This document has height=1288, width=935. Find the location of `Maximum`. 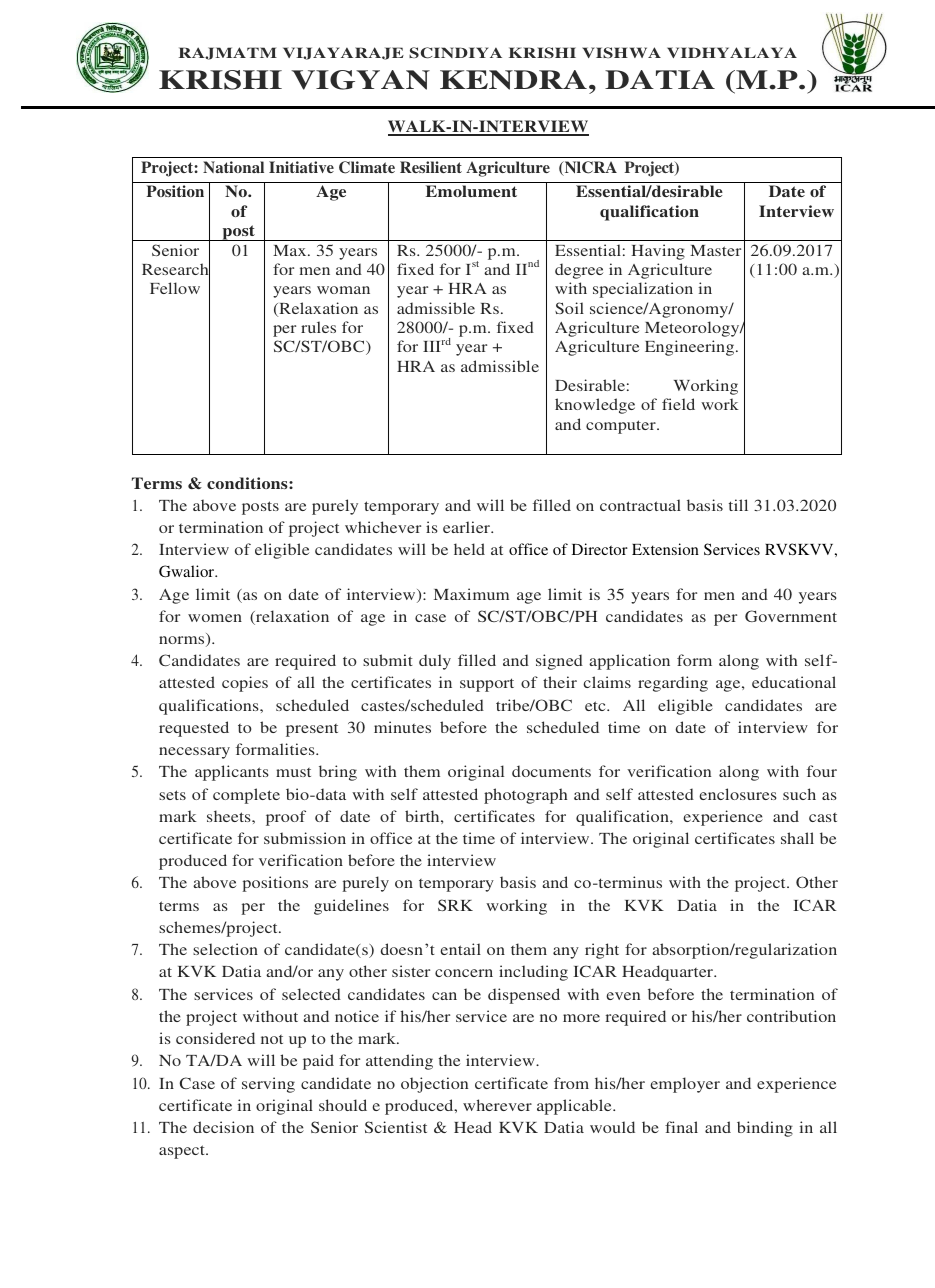

Maximum is located at coordinates (471, 594).
